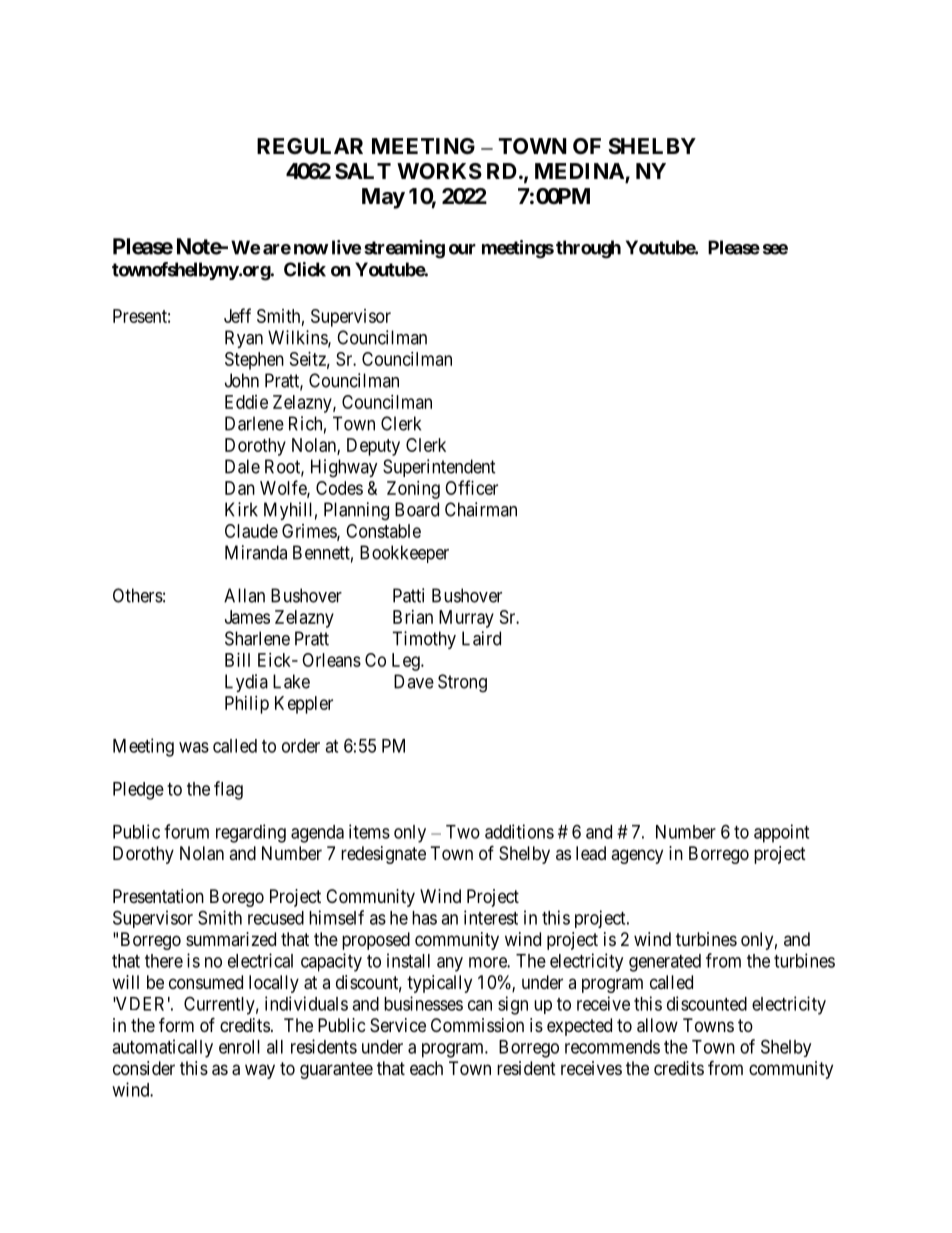 This page has height=1233, width=952. Describe the element at coordinates (241, 509) in the page. I see `Kirk` at that location.
